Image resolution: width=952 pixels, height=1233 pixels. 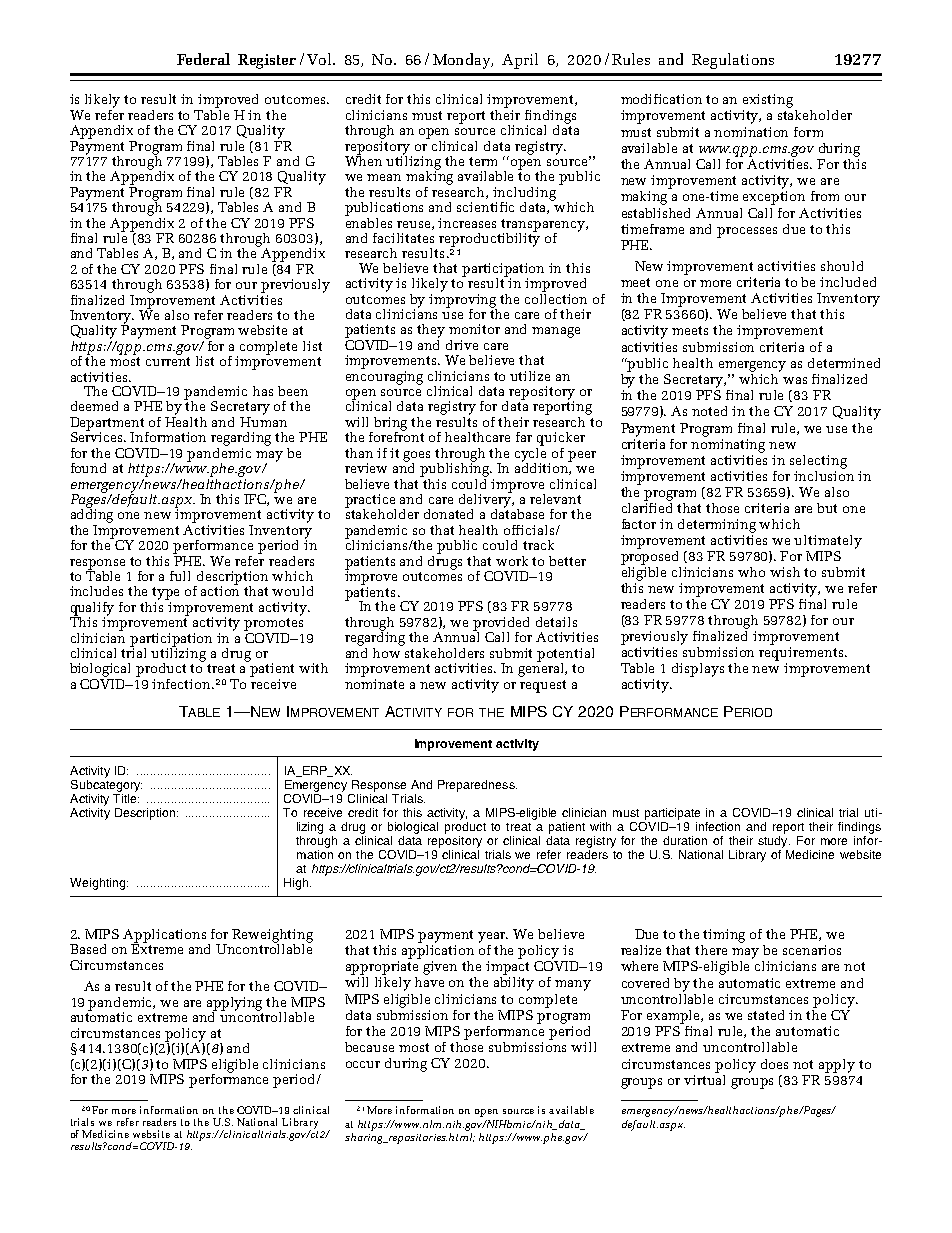 What do you see at coordinates (768, 101) in the screenshot?
I see `existing` at bounding box center [768, 101].
